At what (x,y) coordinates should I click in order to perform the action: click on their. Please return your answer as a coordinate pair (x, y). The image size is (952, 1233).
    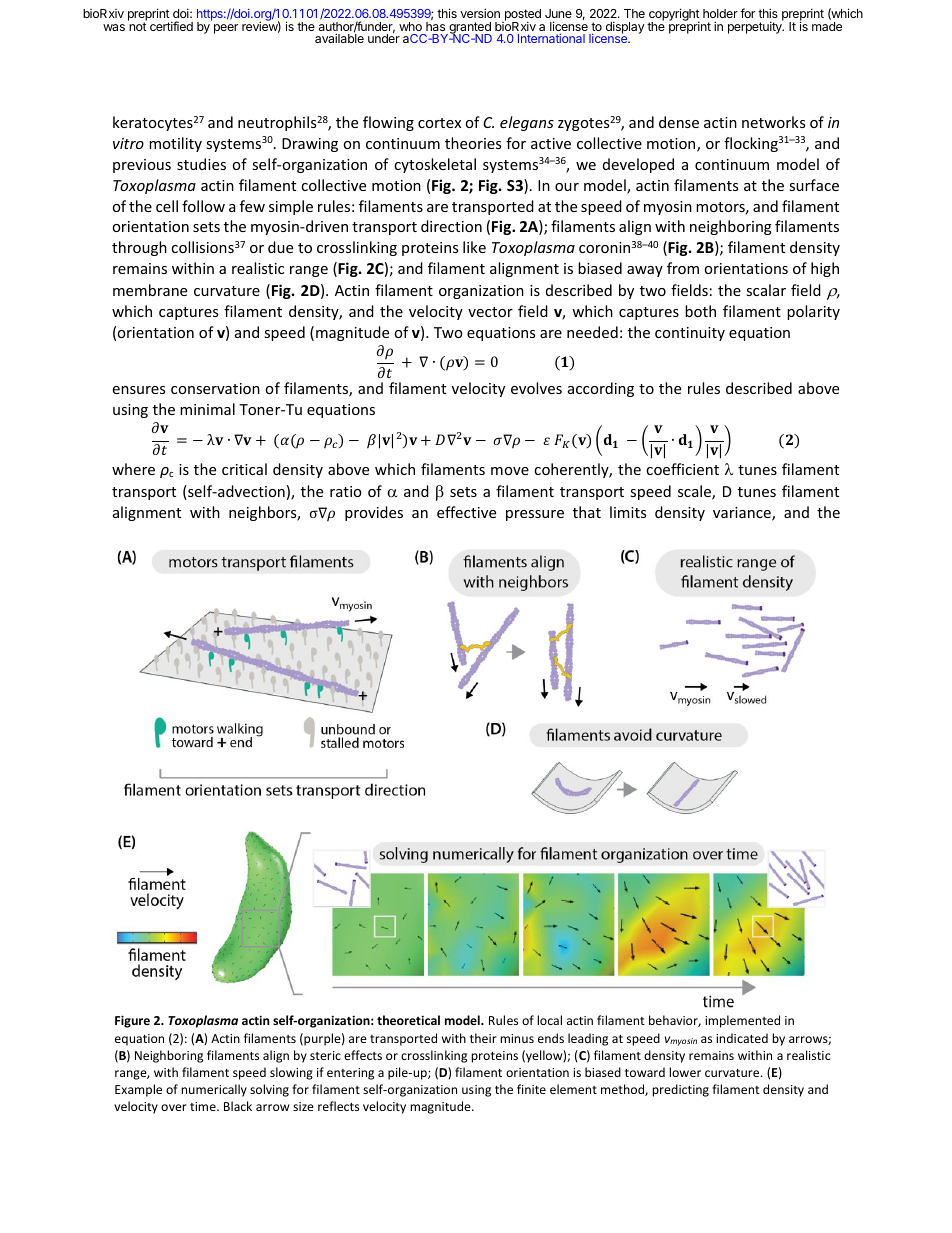
    Looking at the image, I should click on (483, 1038).
